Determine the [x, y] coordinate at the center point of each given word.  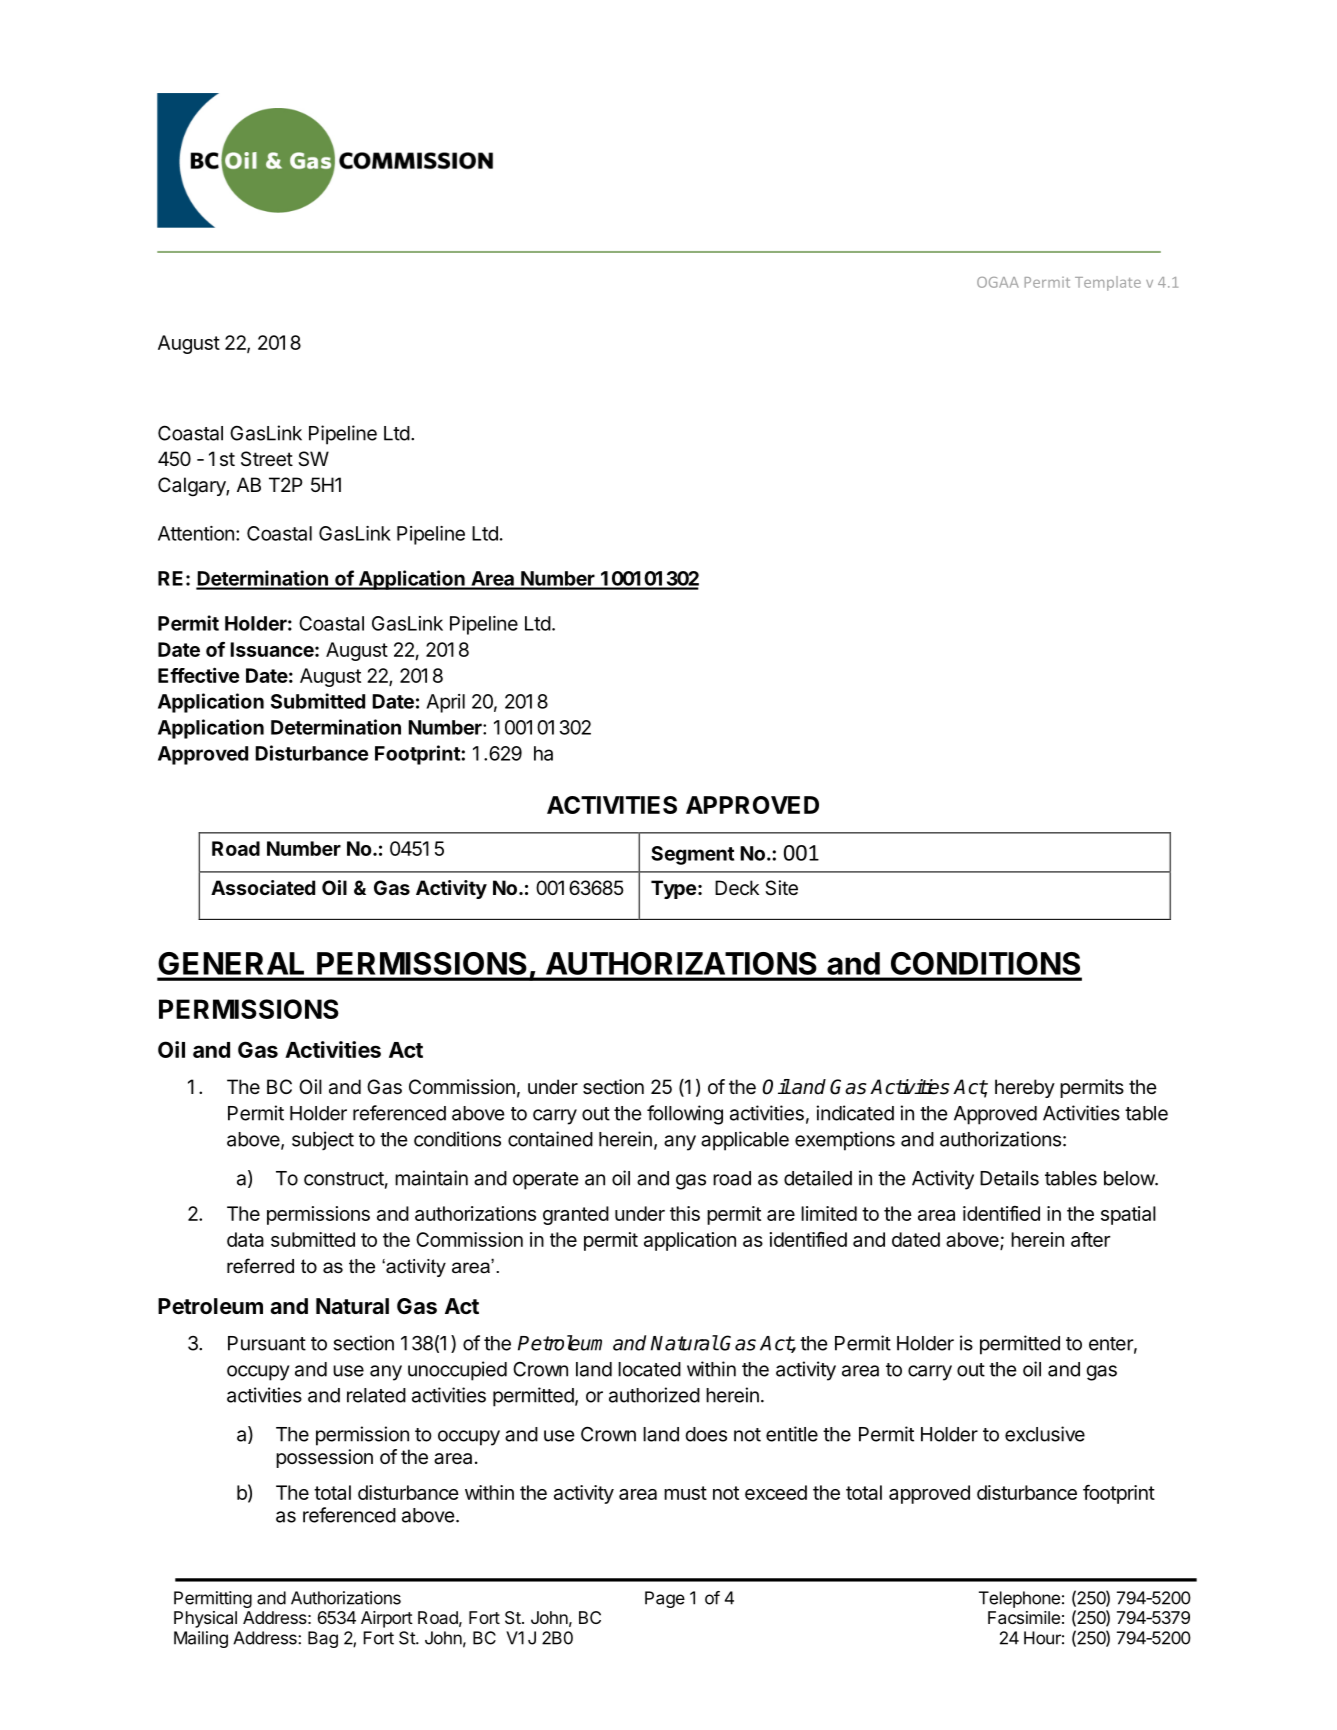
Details [1009, 1178]
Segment [692, 855]
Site [781, 888]
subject [323, 1140]
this [685, 1213]
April [445, 703]
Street [267, 459]
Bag [323, 1639]
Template [1108, 283]
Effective [199, 675]
